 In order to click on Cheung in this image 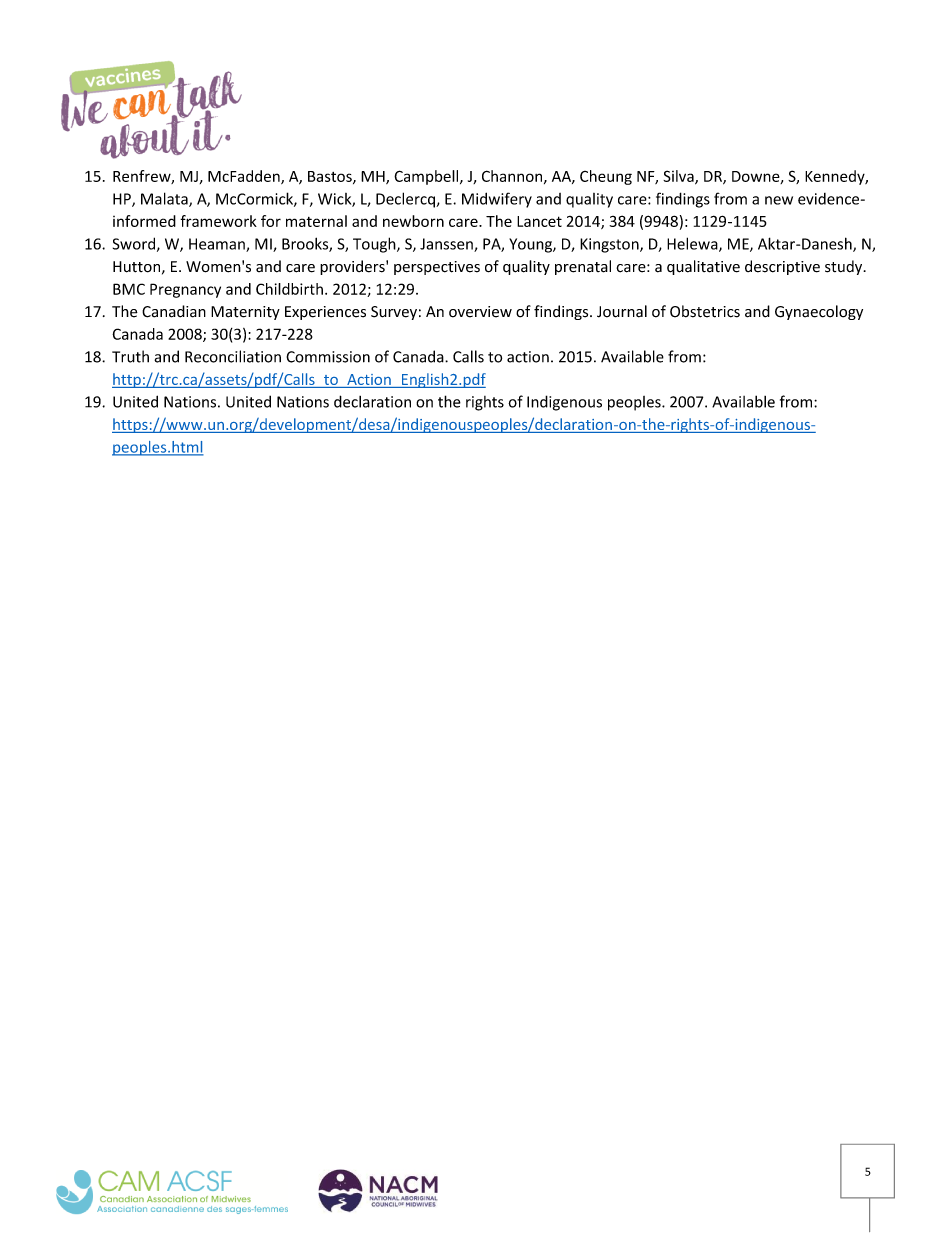, I will do `click(606, 177)`.
